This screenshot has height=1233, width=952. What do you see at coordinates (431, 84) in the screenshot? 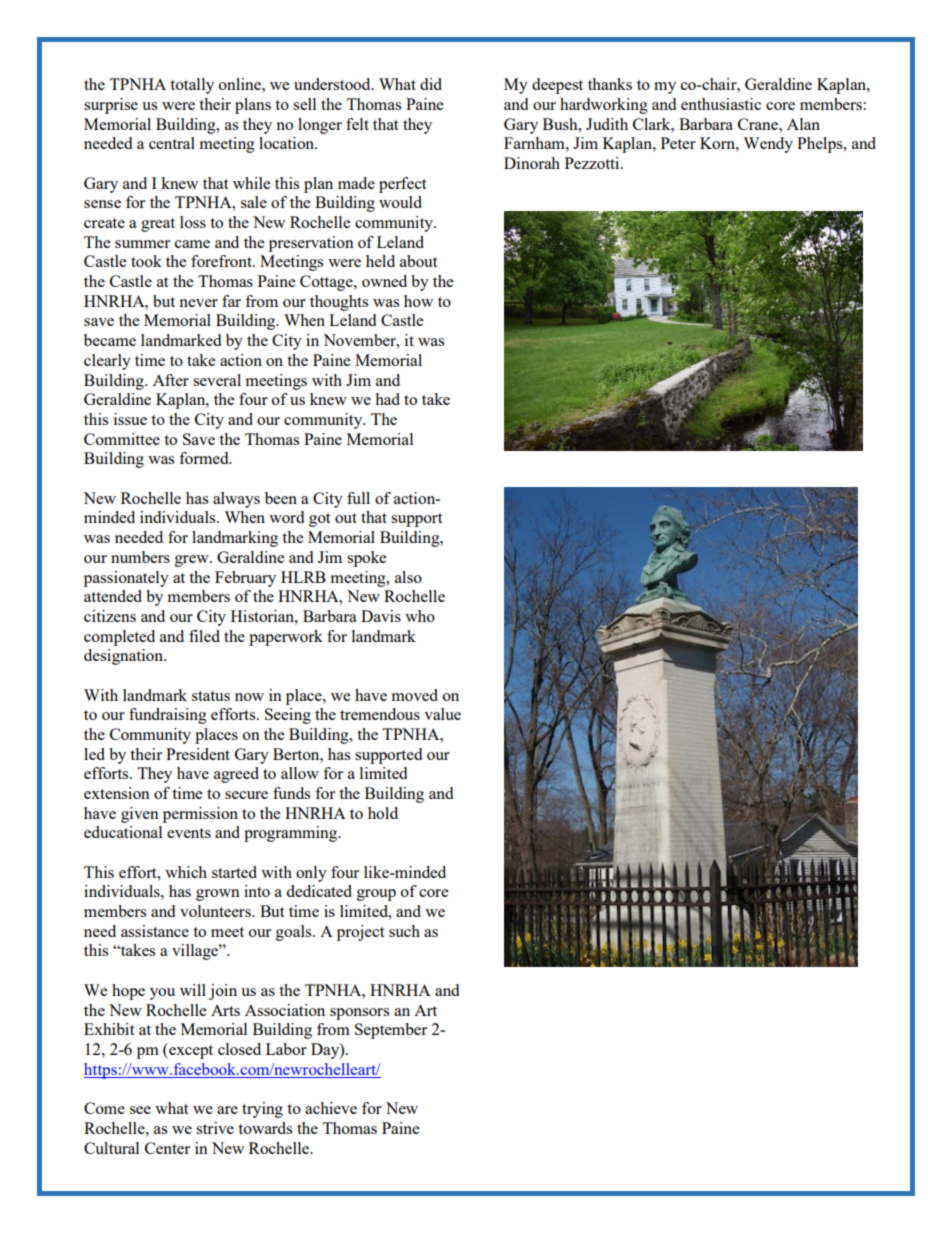
I see `did` at bounding box center [431, 84].
